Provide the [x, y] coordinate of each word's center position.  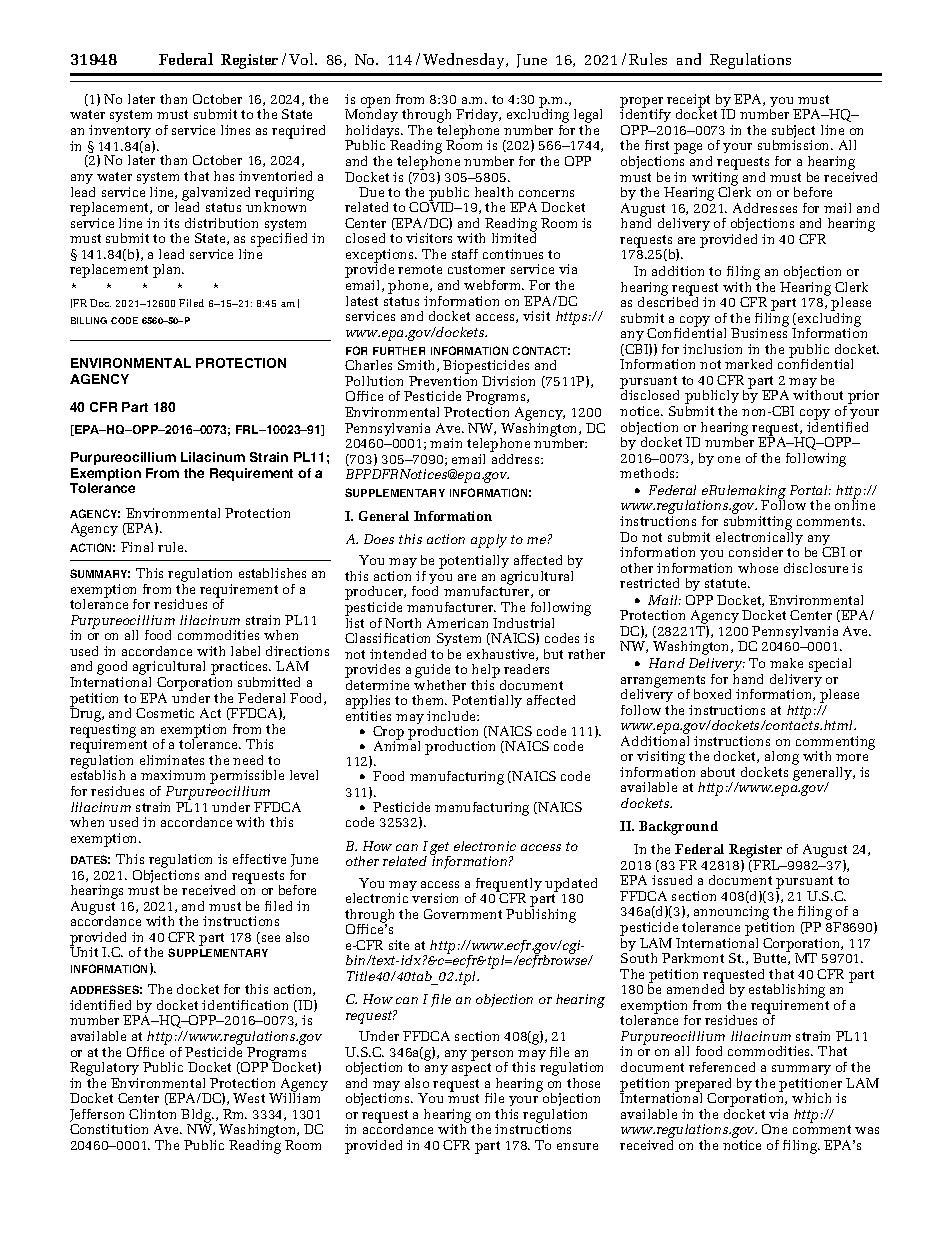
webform [494, 285]
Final [137, 547]
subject [793, 133]
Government [463, 914]
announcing [731, 914]
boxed [712, 694]
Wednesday [465, 61]
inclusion [712, 349]
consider [756, 552]
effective [259, 859]
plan [168, 271]
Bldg [197, 1117]
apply [489, 541]
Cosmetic [165, 713]
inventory [120, 131]
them [429, 700]
